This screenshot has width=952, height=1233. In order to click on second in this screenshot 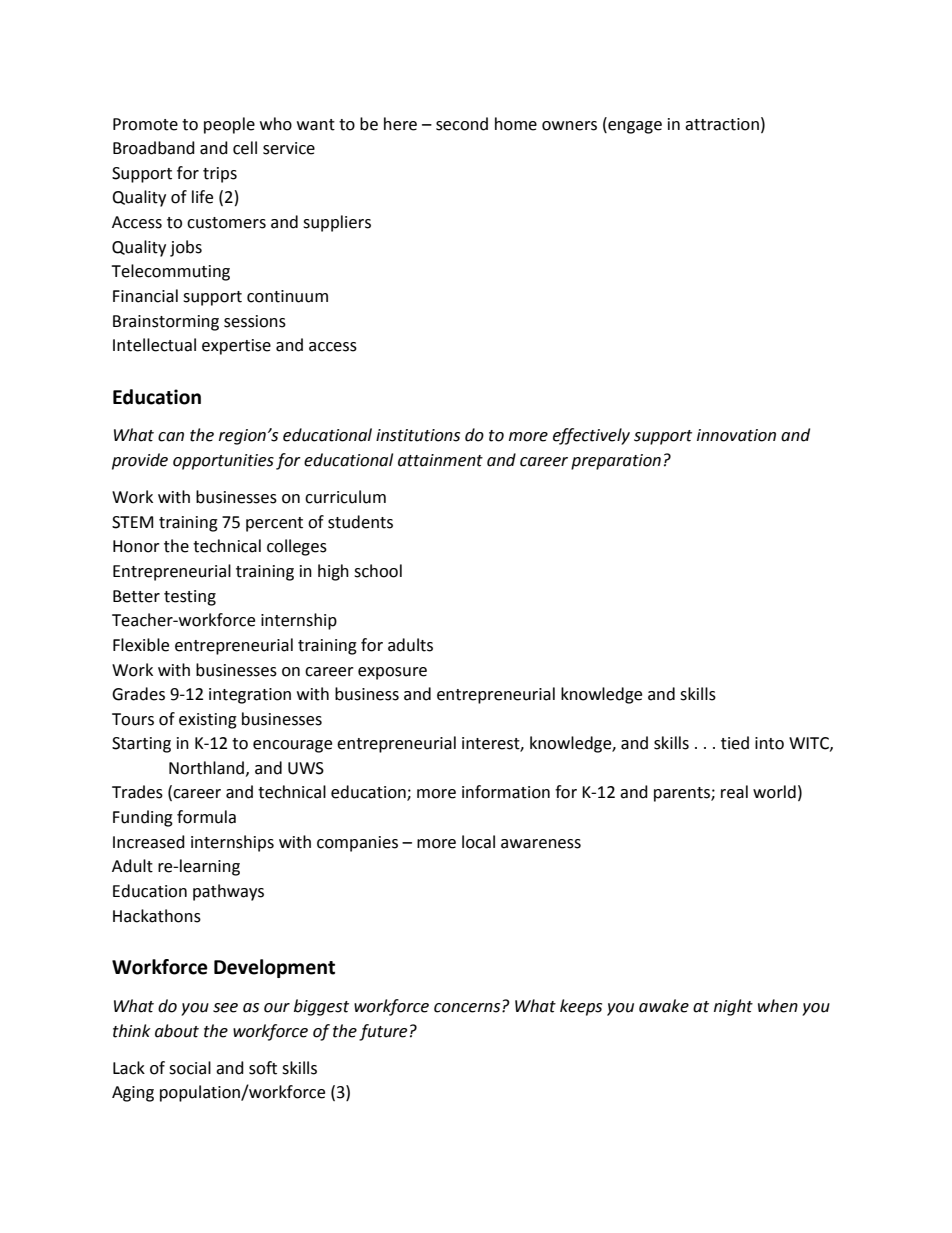, I will do `click(462, 124)`.
